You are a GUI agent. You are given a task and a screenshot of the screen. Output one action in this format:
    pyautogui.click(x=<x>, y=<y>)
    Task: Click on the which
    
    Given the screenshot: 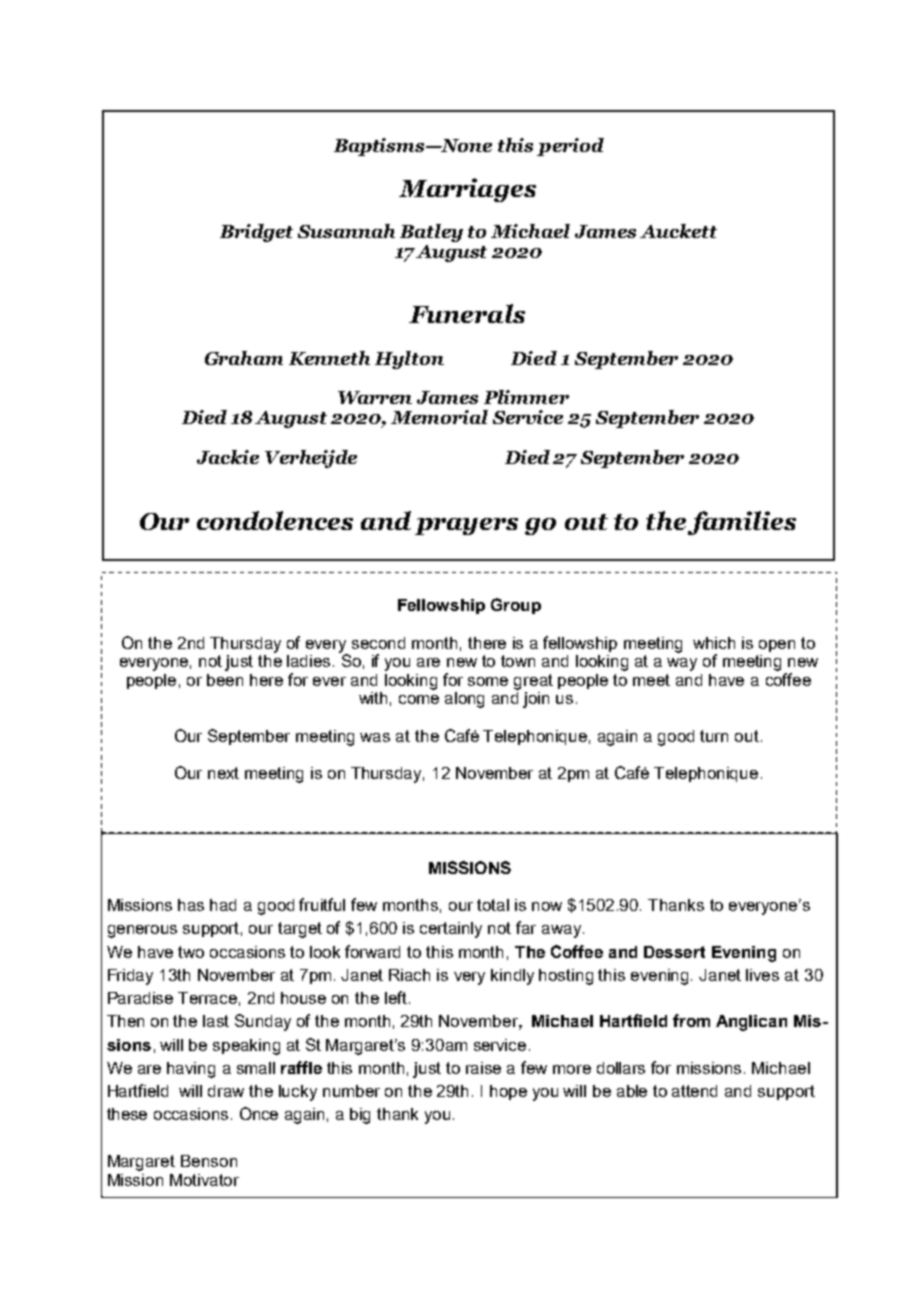 What is the action you would take?
    pyautogui.click(x=714, y=643)
